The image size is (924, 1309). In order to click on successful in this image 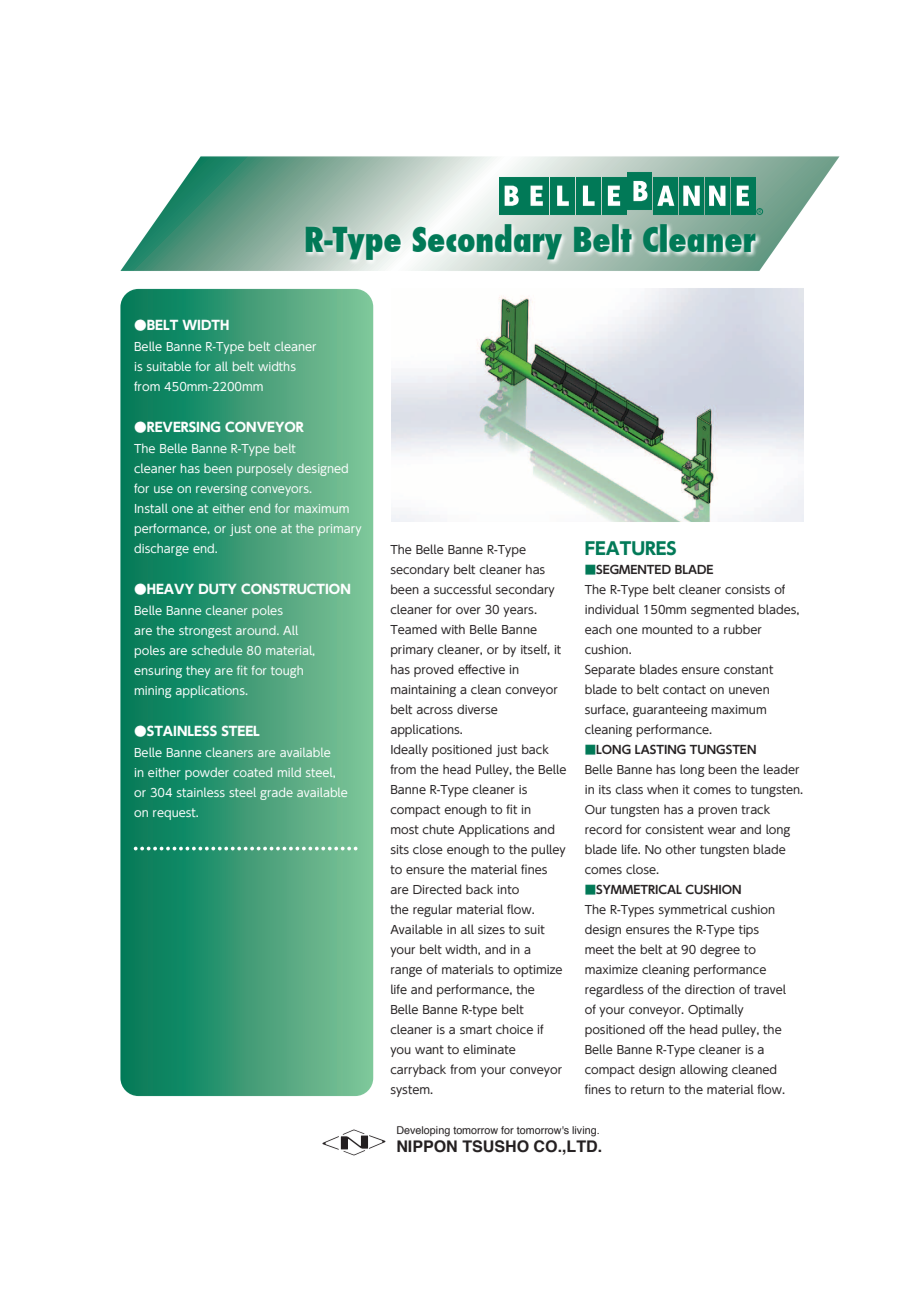, I will do `click(463, 589)`.
